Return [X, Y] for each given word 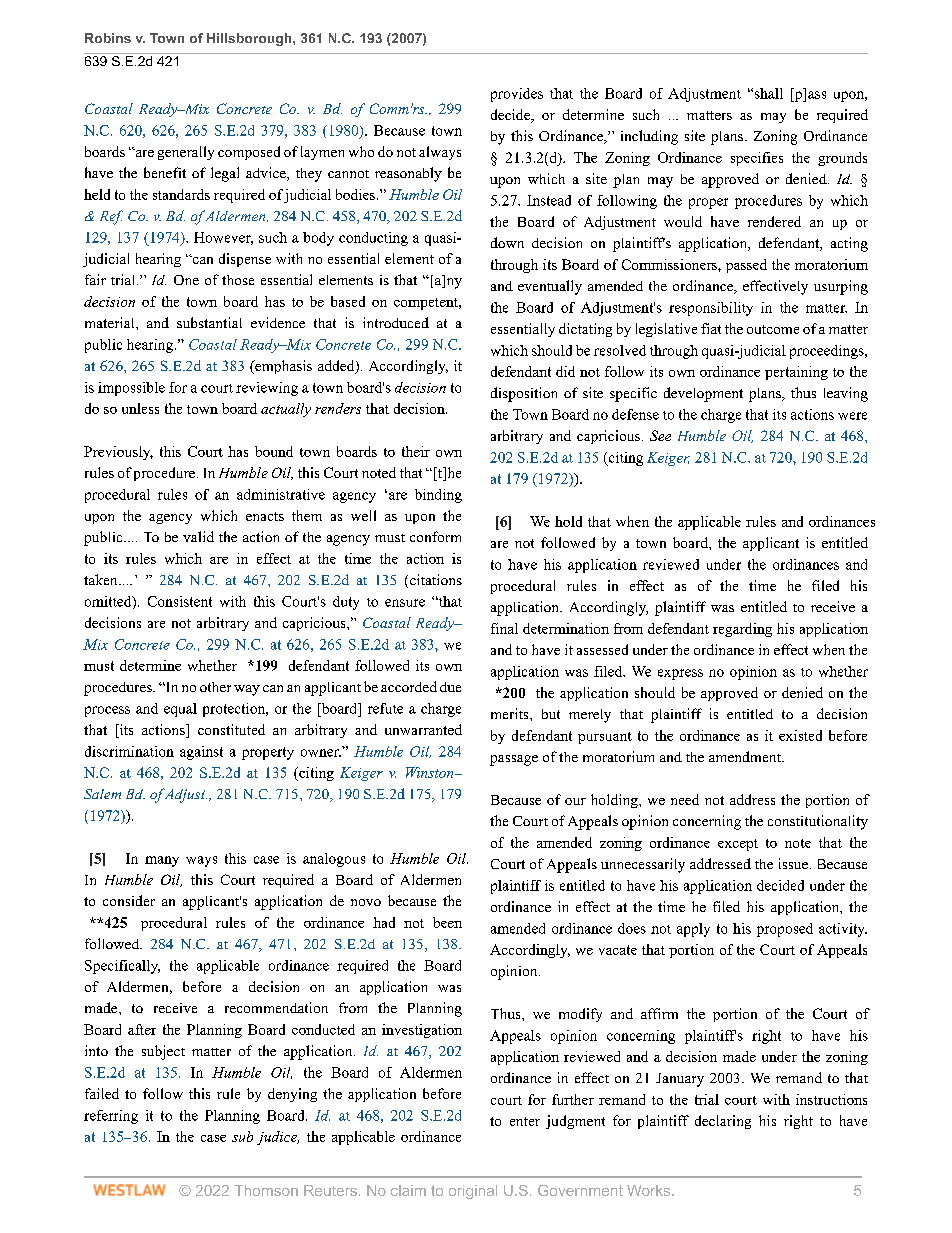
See [660, 435]
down [507, 242]
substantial [209, 322]
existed [800, 735]
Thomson [266, 1190]
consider [129, 900]
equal [180, 710]
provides [517, 95]
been [447, 922]
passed [746, 266]
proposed [785, 930]
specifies [757, 159]
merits [511, 713]
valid [198, 536]
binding [438, 496]
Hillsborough [250, 39]
